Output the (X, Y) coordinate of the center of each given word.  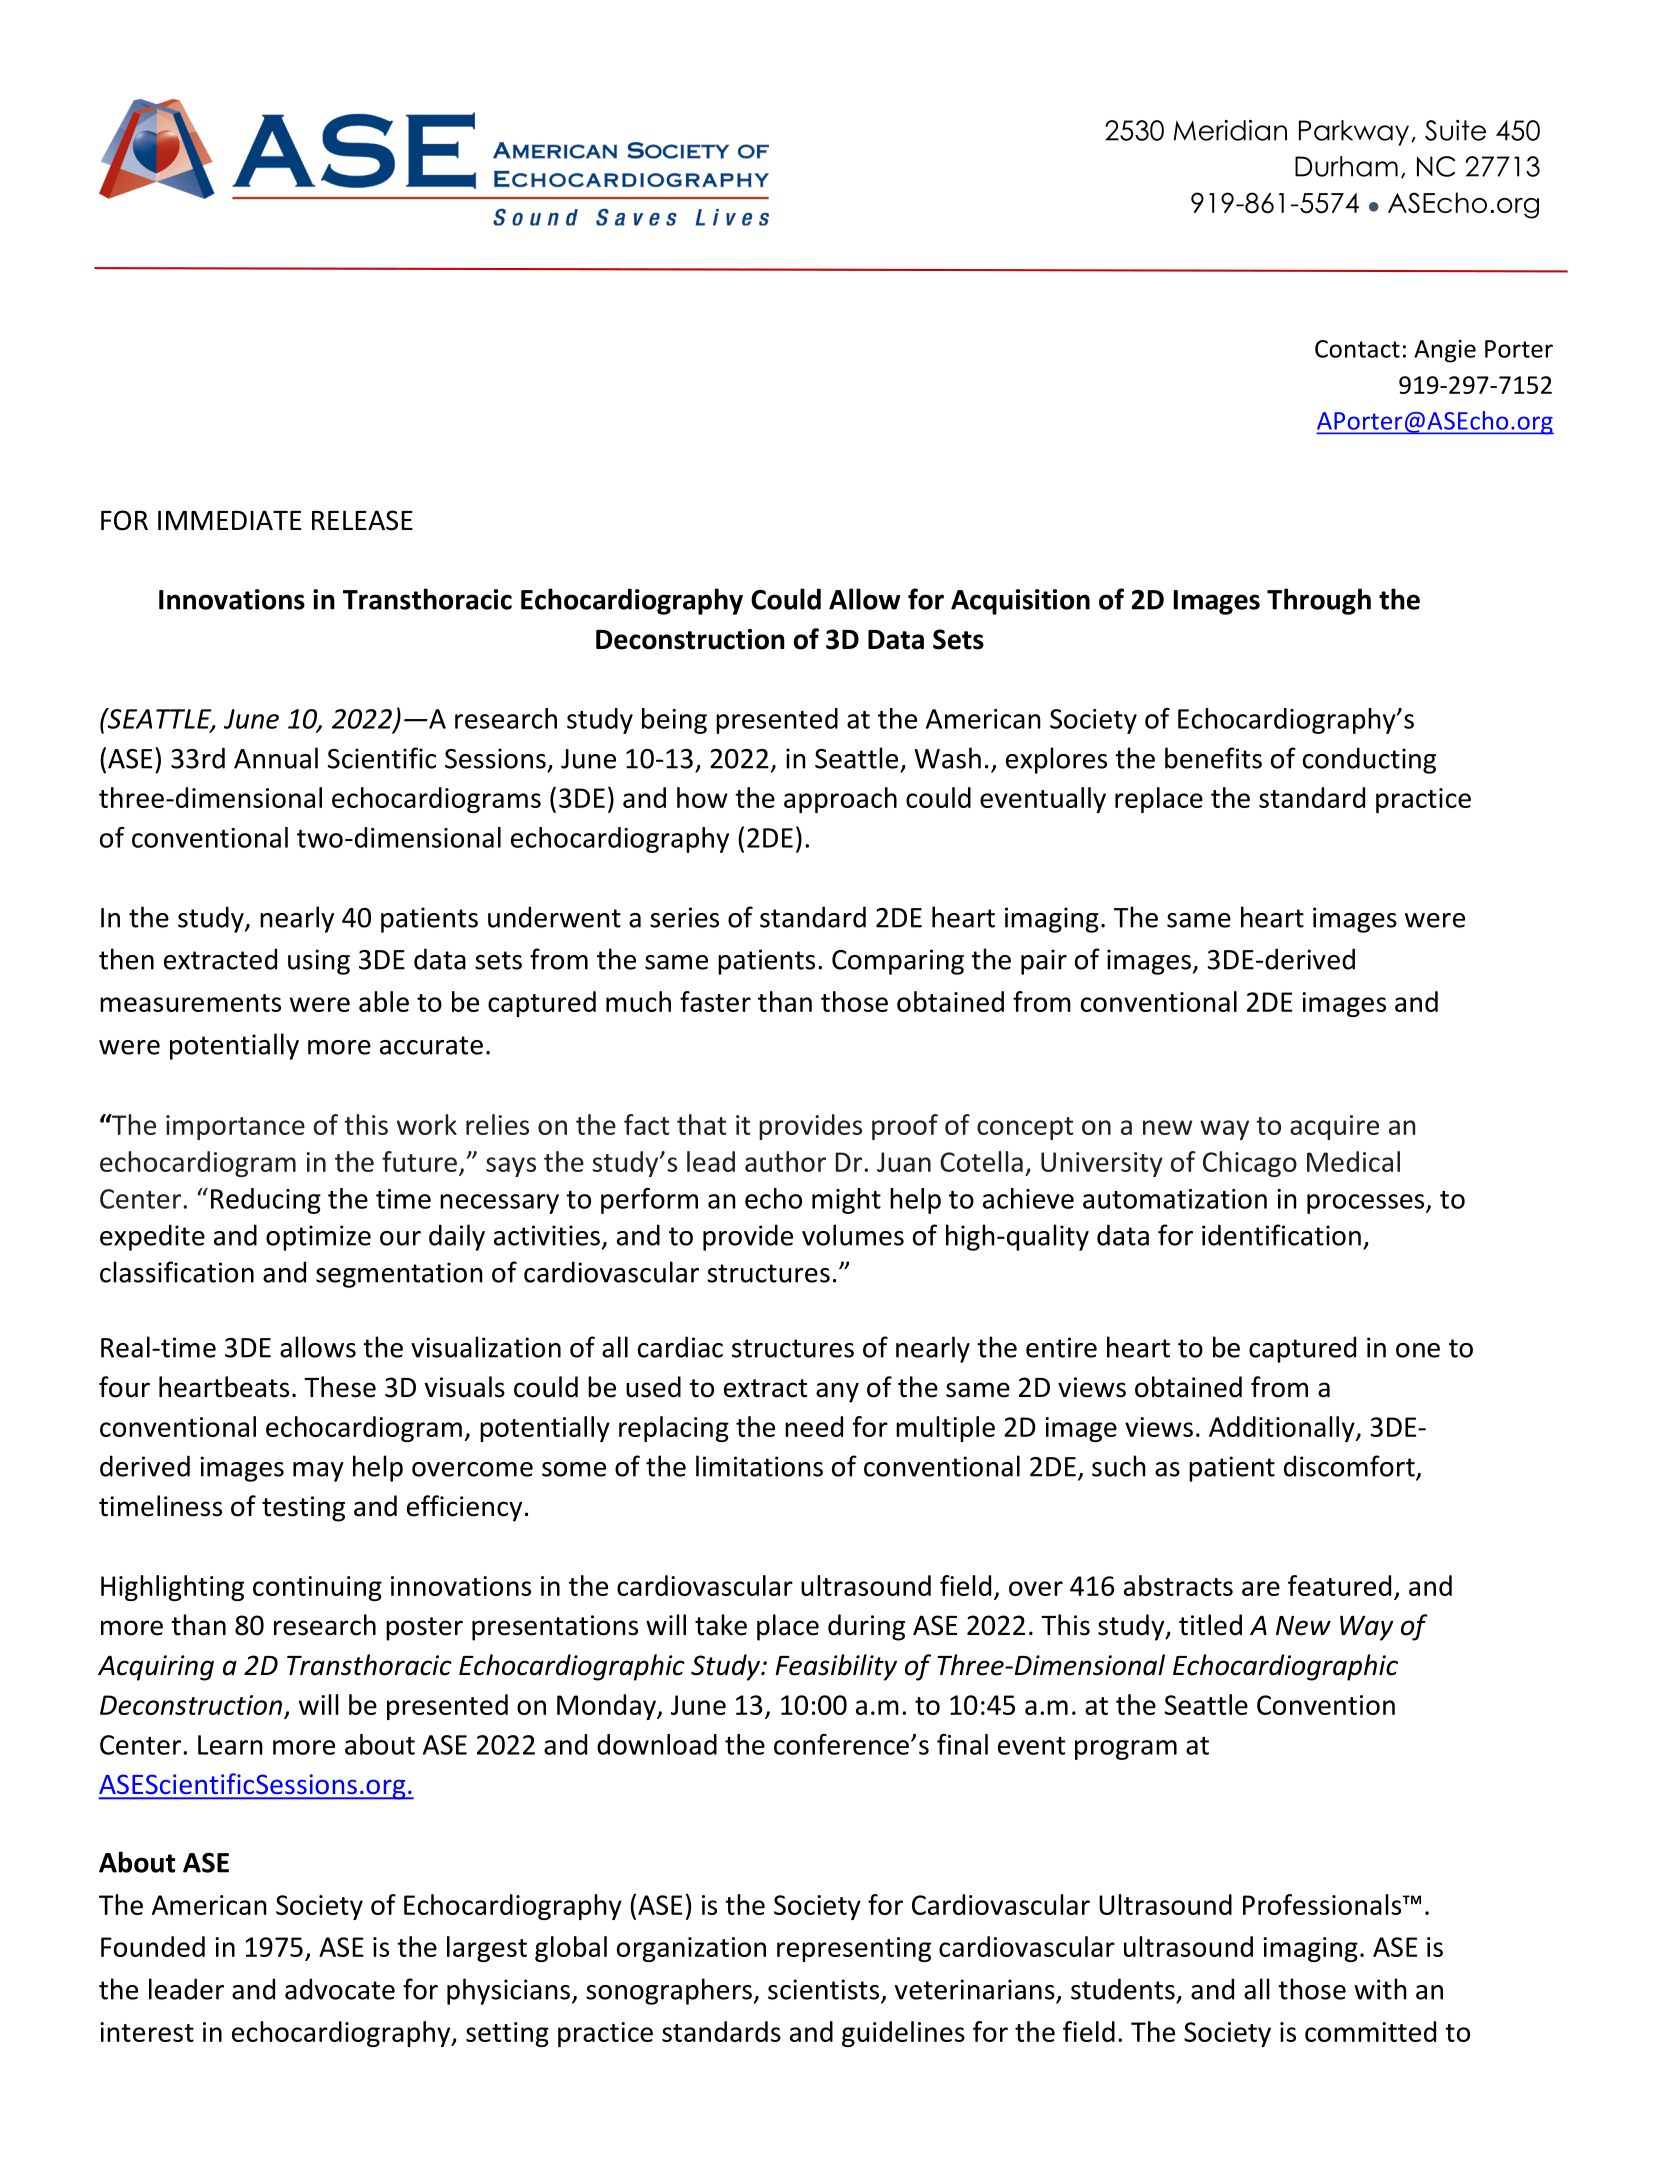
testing (303, 1509)
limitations (759, 1466)
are (1261, 1588)
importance (235, 1127)
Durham (1346, 166)
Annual (276, 758)
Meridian (1230, 130)
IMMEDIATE (229, 520)
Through (1319, 601)
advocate (340, 1989)
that (701, 1124)
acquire (1334, 1127)
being (674, 721)
